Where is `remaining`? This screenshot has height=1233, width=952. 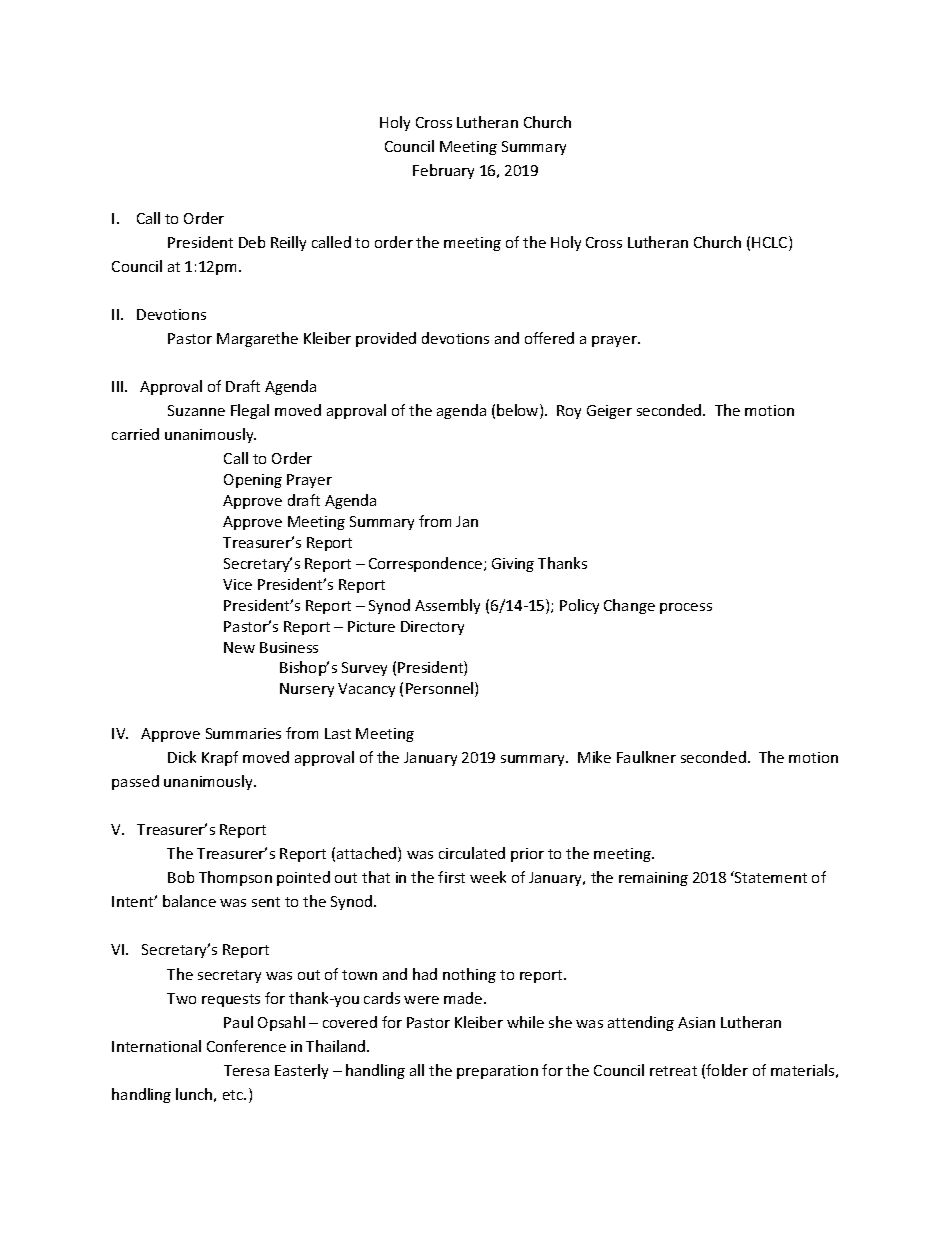
remaining is located at coordinates (653, 879).
